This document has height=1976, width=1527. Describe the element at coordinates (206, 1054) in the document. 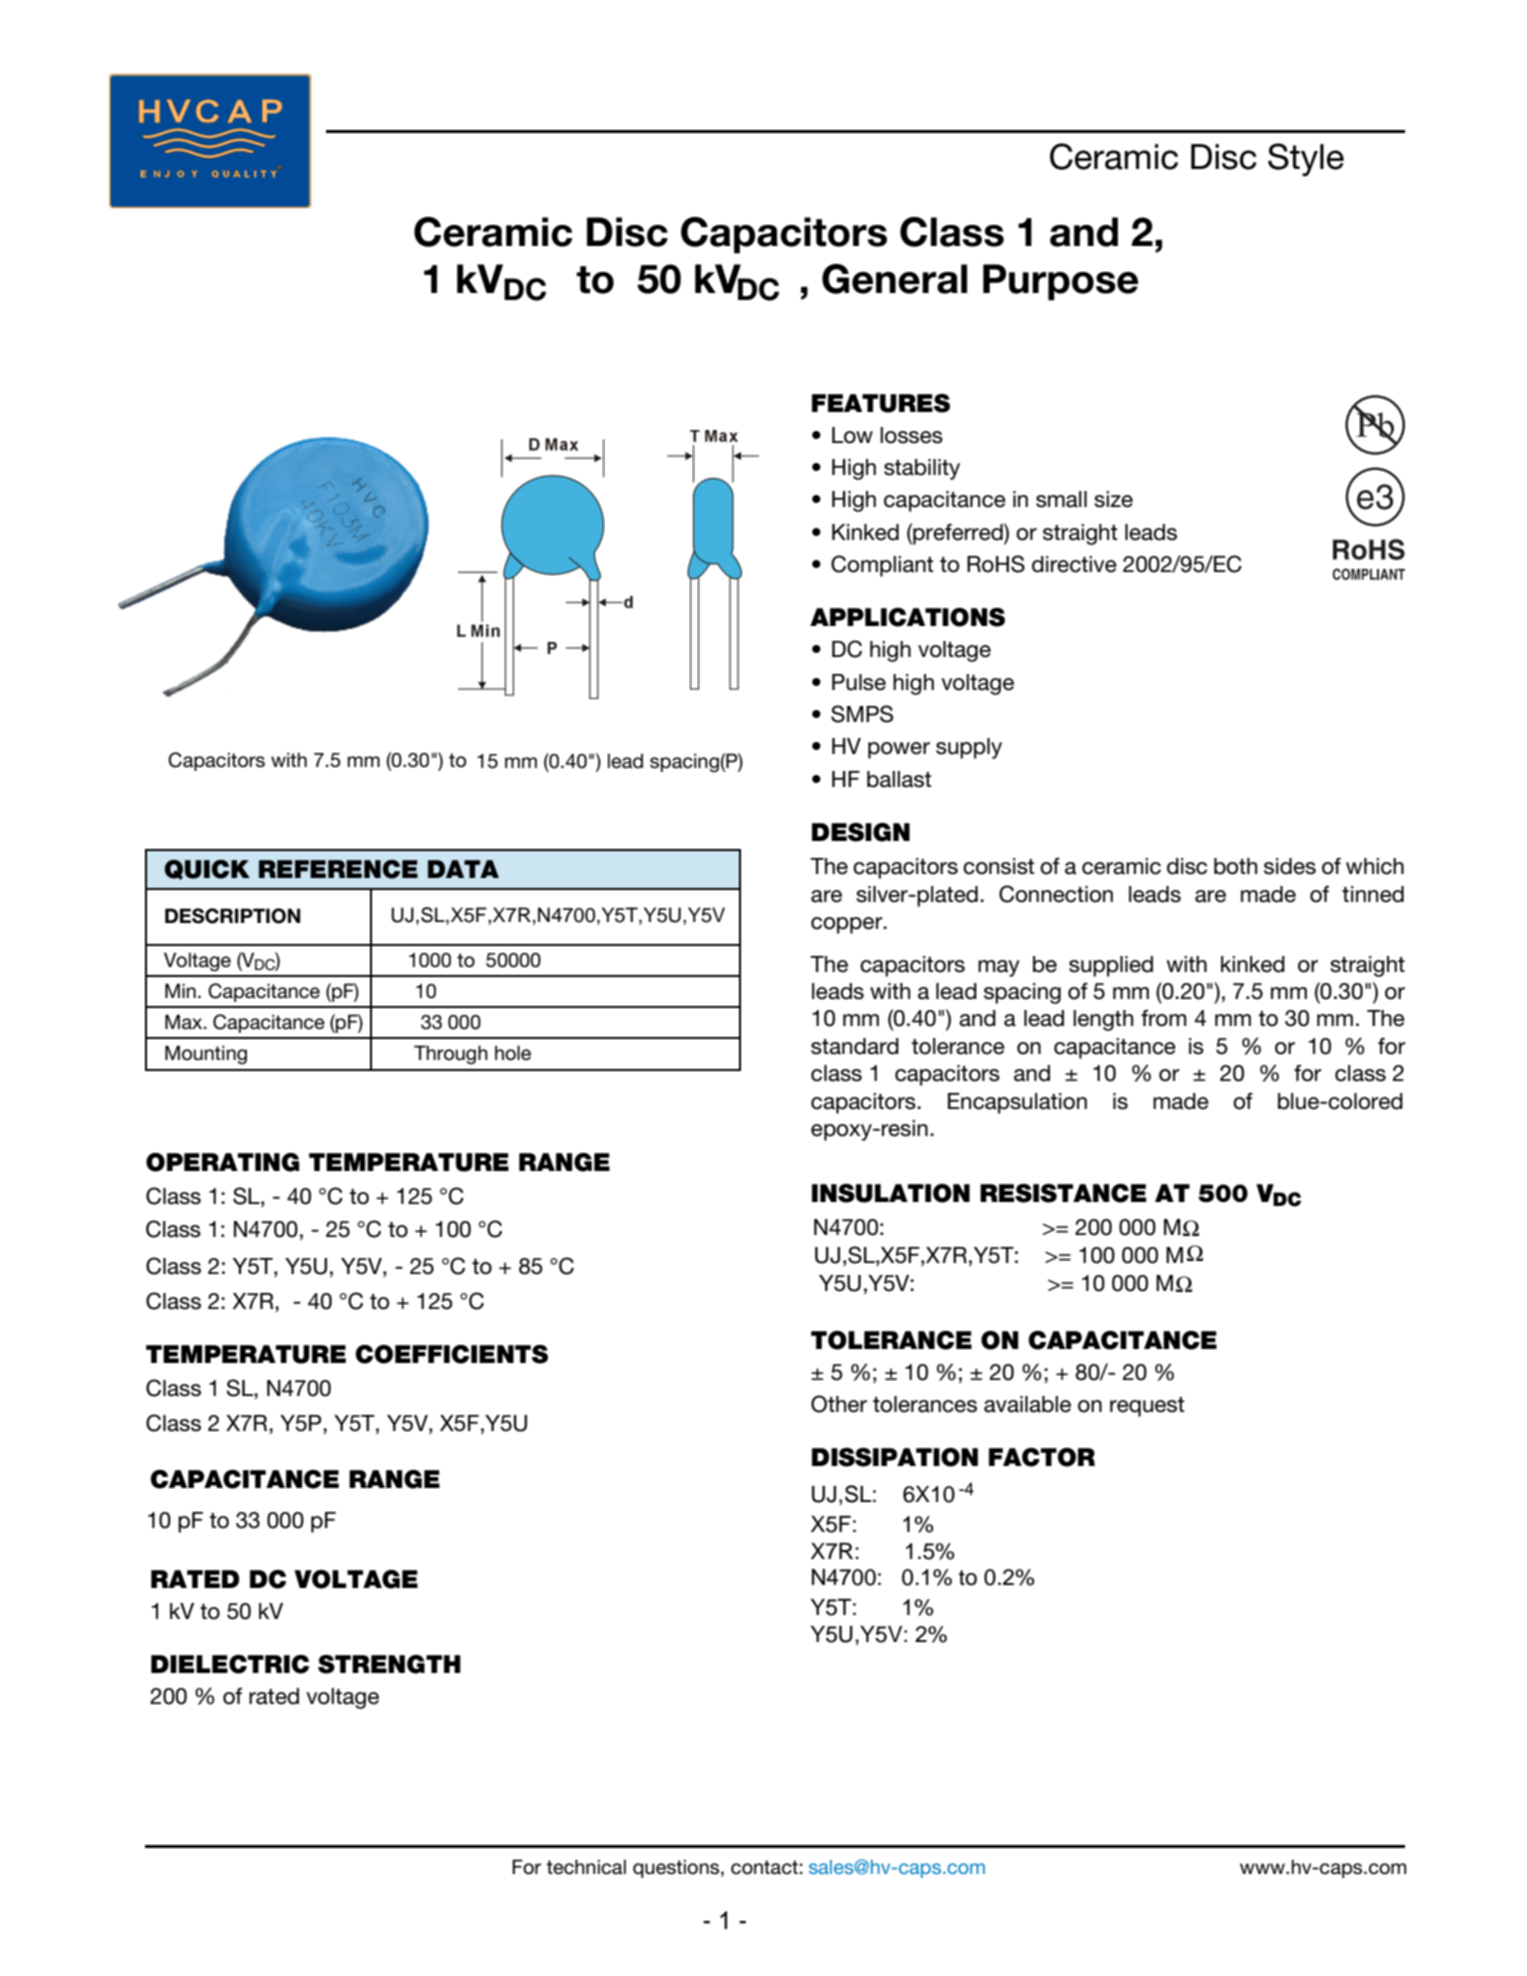

I see `Mounting` at that location.
